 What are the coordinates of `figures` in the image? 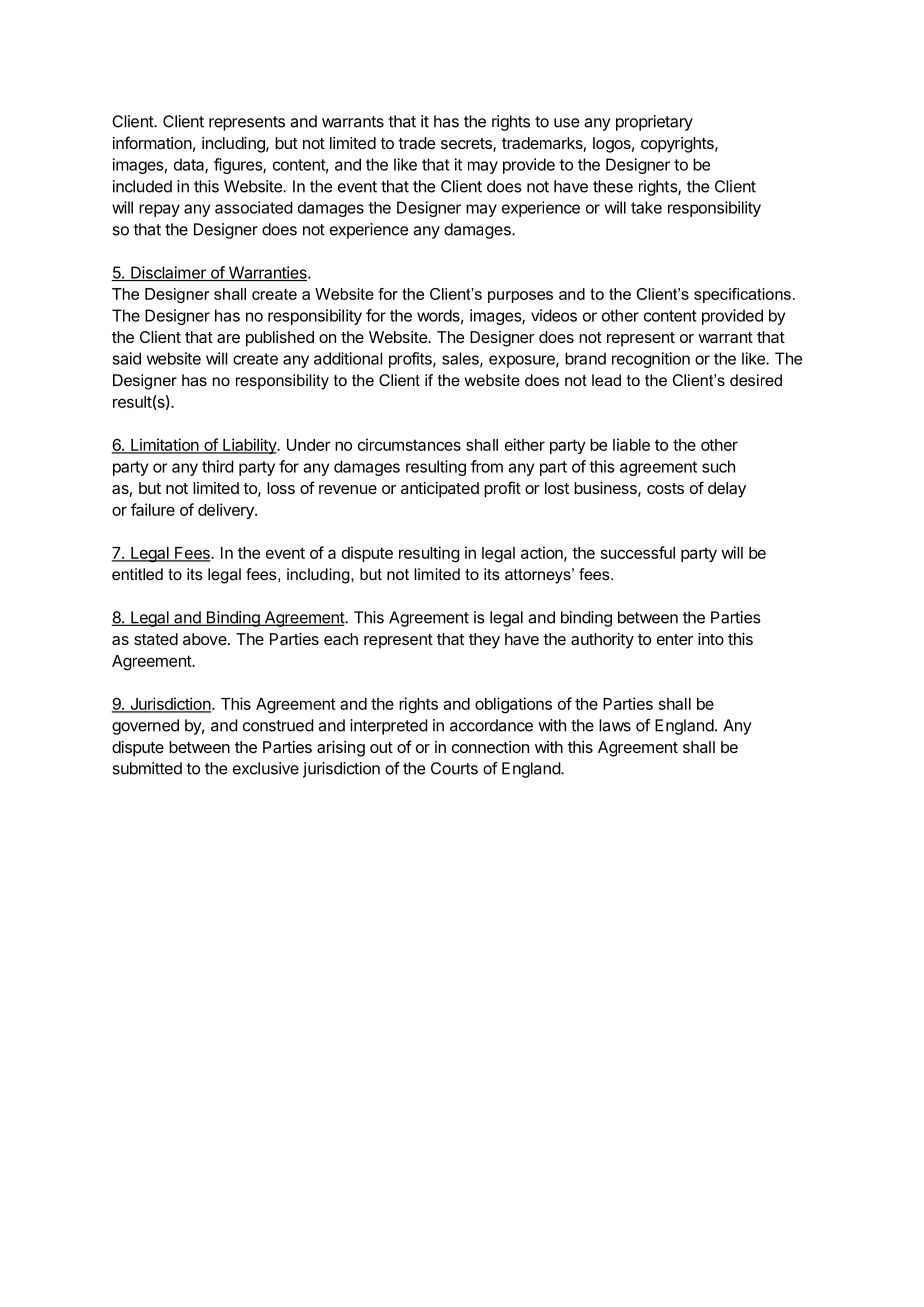 It's located at (239, 166).
